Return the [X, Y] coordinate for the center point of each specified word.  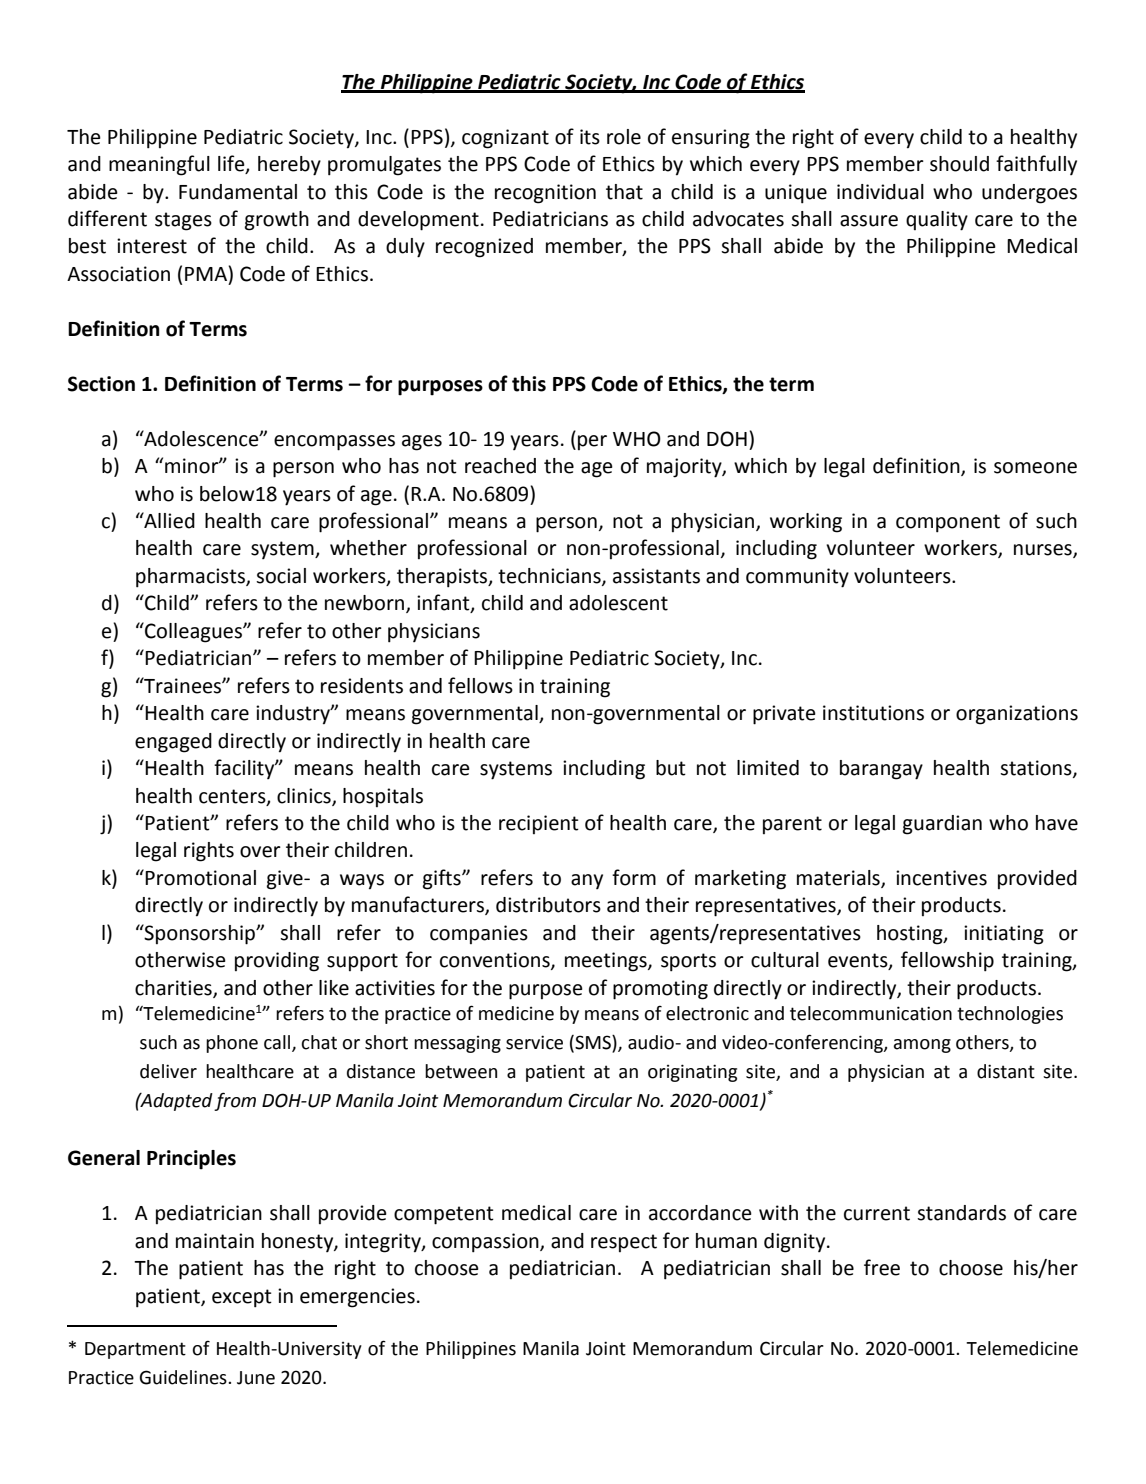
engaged [173, 743]
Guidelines [184, 1377]
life [232, 164]
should [959, 164]
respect [624, 1243]
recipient [539, 824]
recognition [545, 194]
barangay [881, 770]
